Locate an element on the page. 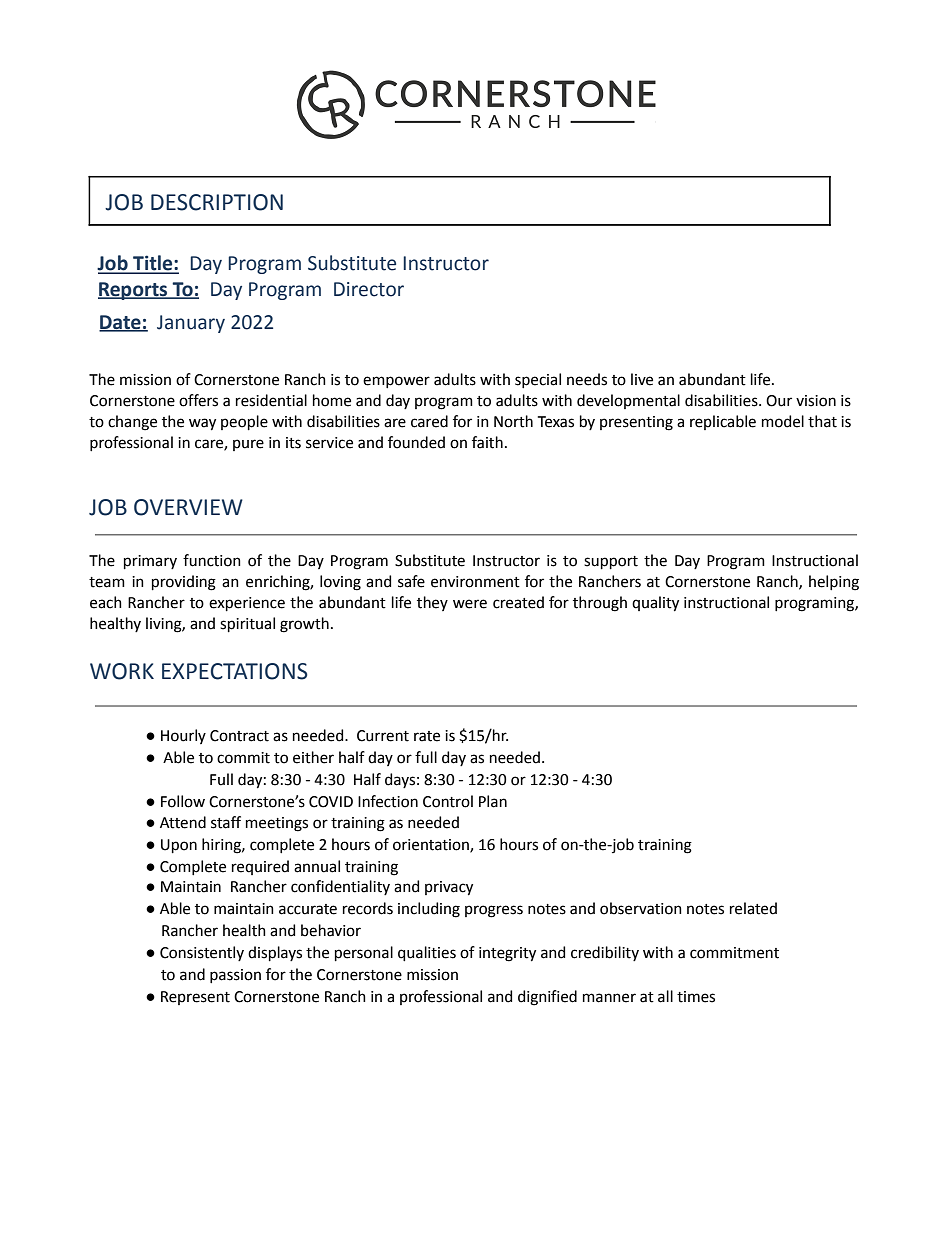  quality is located at coordinates (655, 604).
